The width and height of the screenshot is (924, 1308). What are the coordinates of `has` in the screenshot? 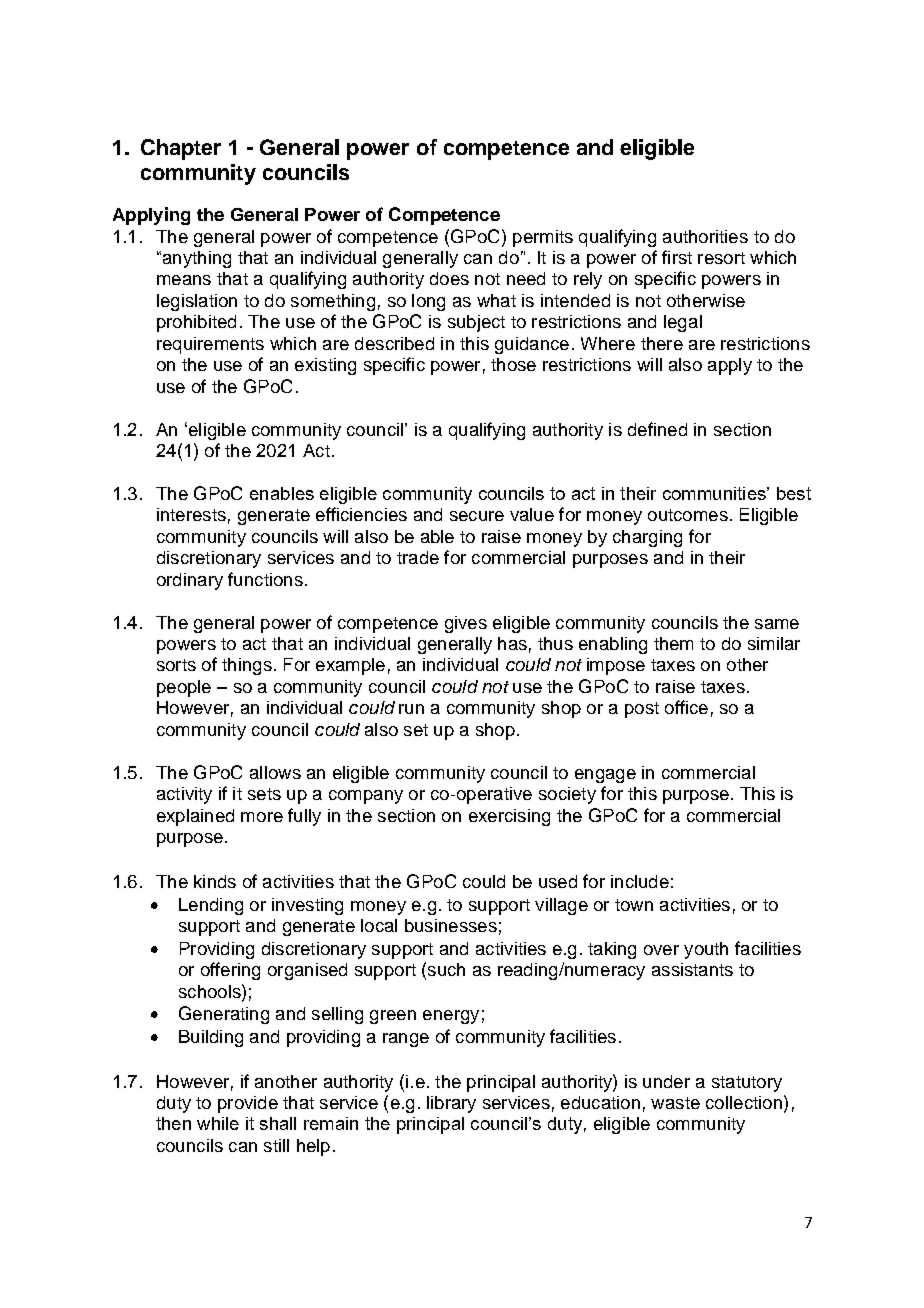 It's located at (512, 643).
